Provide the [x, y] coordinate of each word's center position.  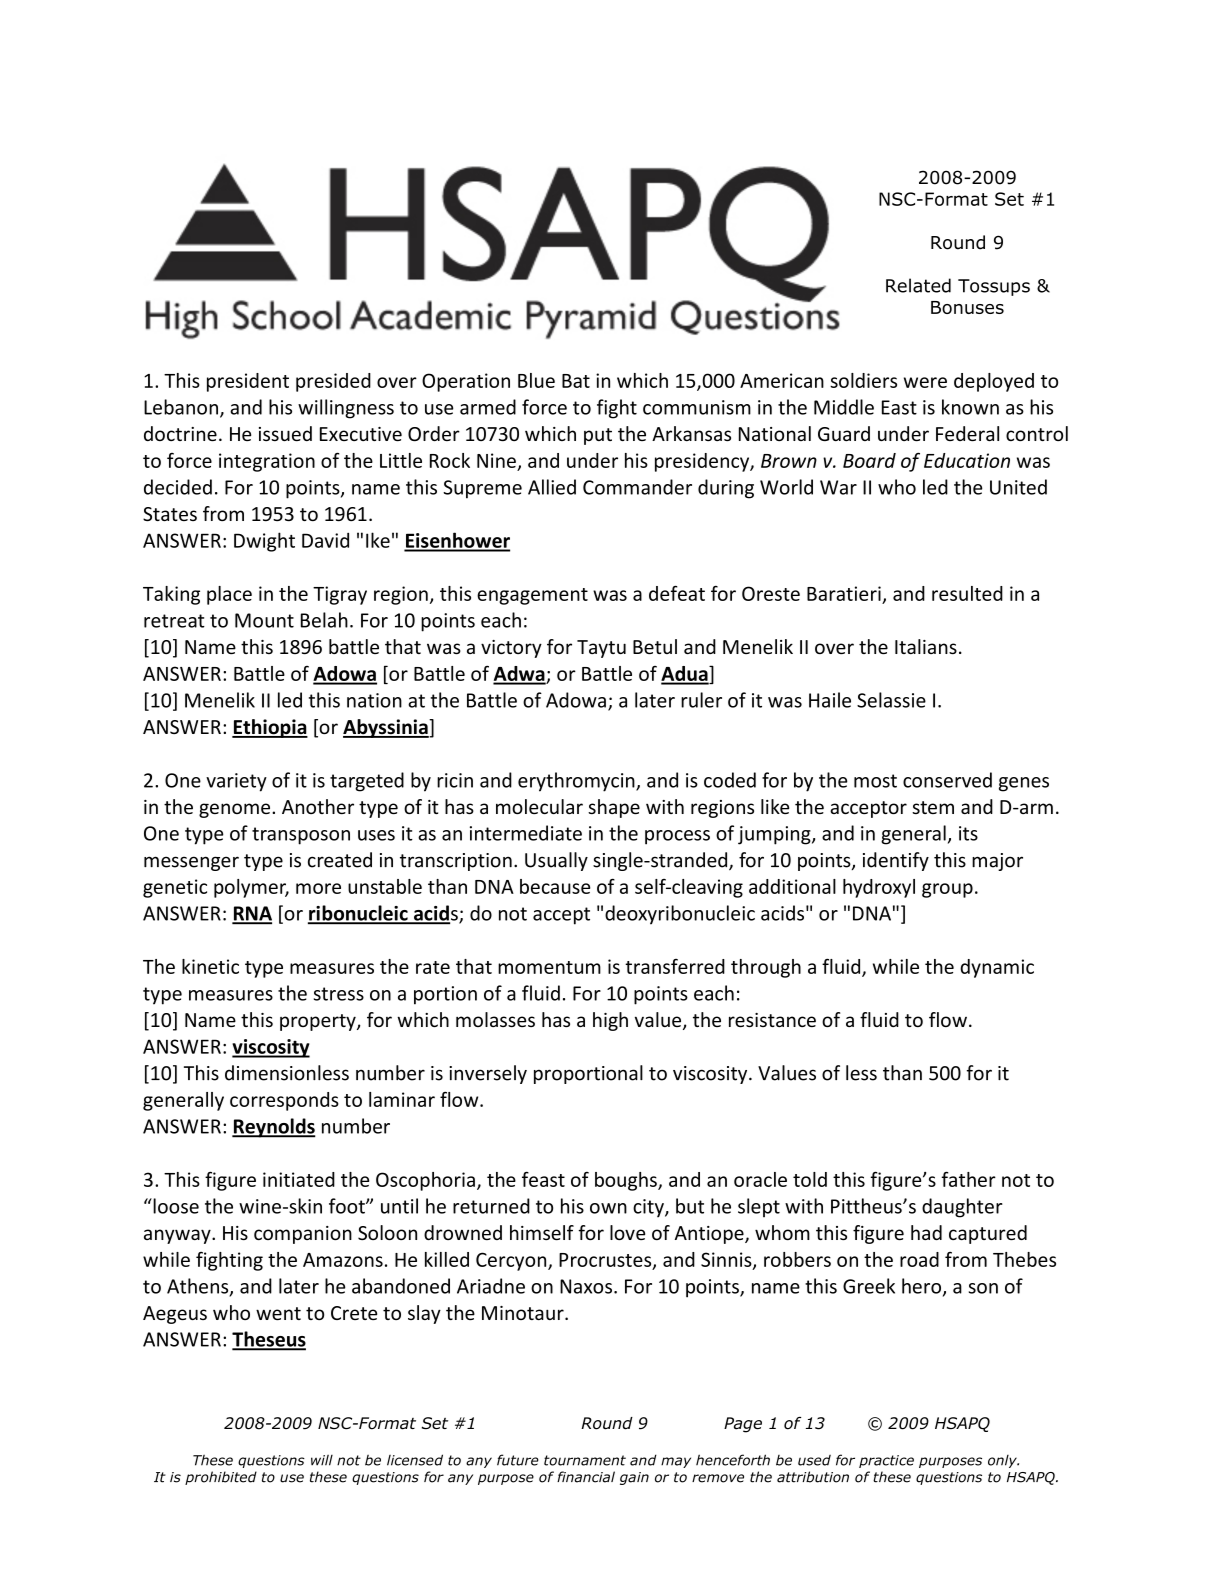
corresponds [284, 1101]
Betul [655, 646]
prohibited [221, 1478]
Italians [926, 646]
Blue [536, 380]
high [610, 1021]
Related [918, 285]
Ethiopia [270, 728]
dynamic [997, 968]
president [248, 382]
